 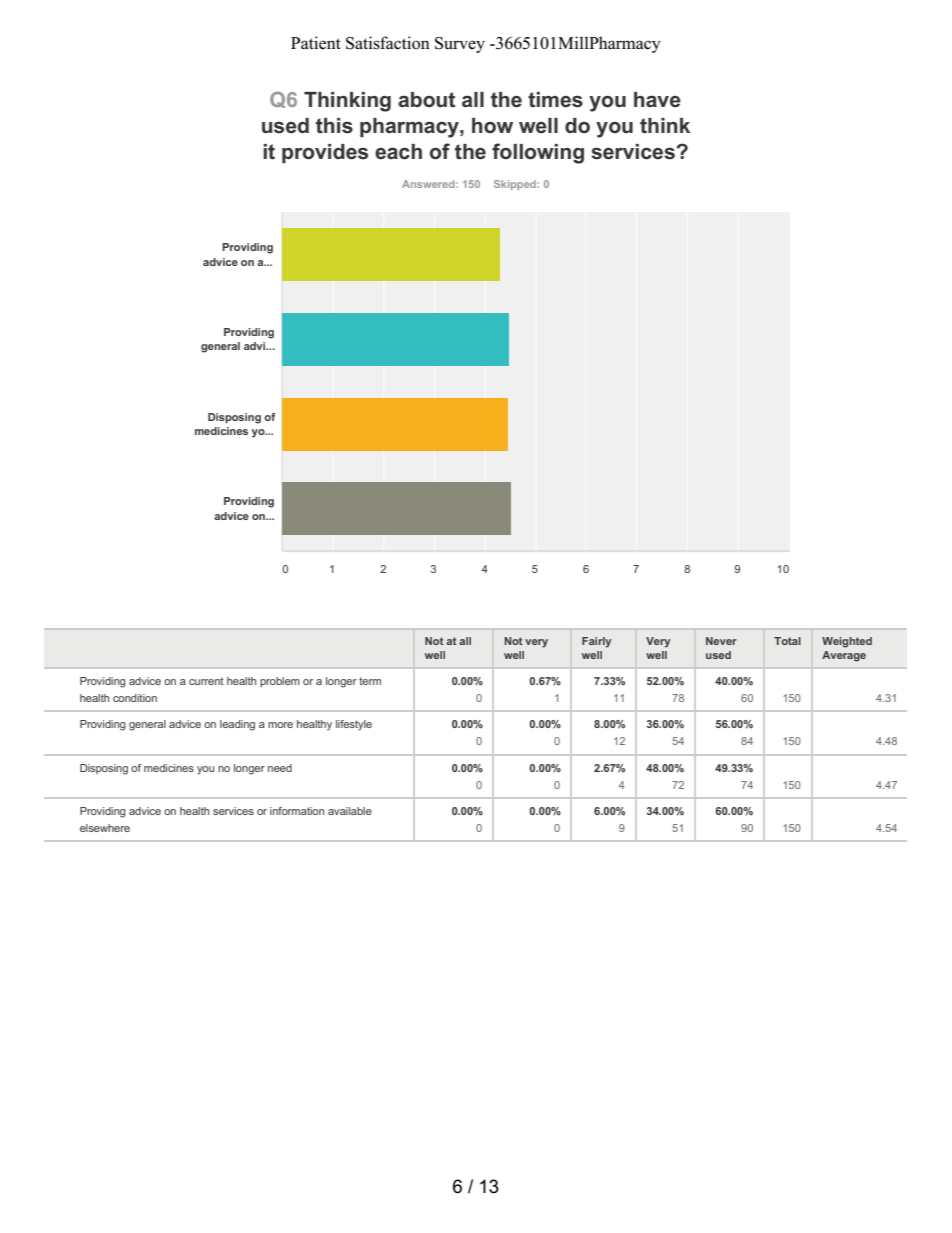 I want to click on Total, so click(x=787, y=641).
